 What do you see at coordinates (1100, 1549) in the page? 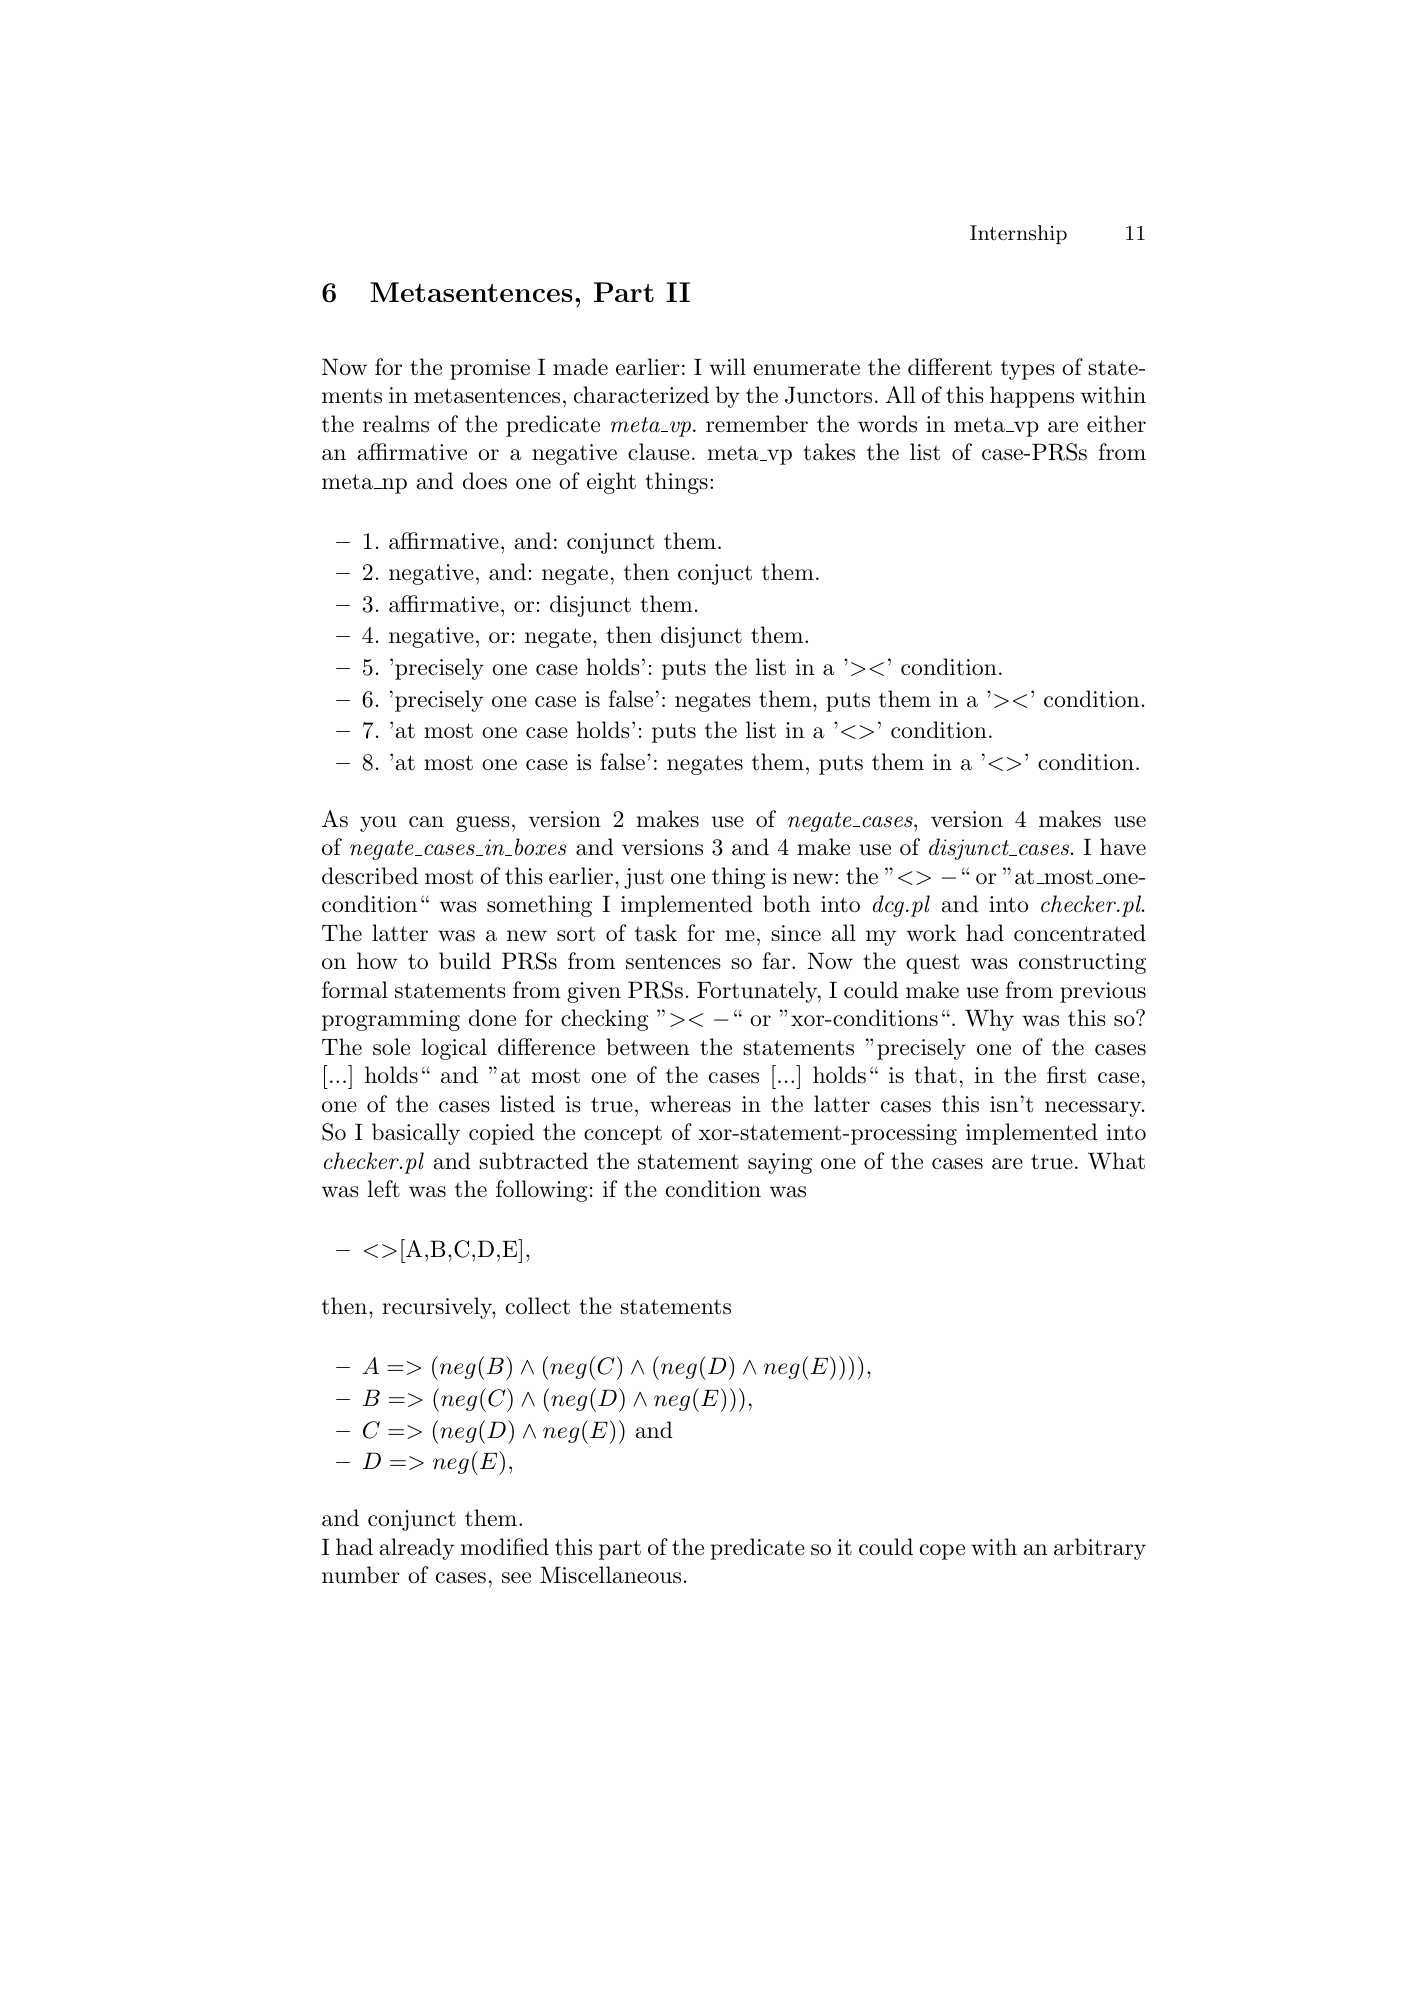
I see `arbitrary` at bounding box center [1100, 1549].
